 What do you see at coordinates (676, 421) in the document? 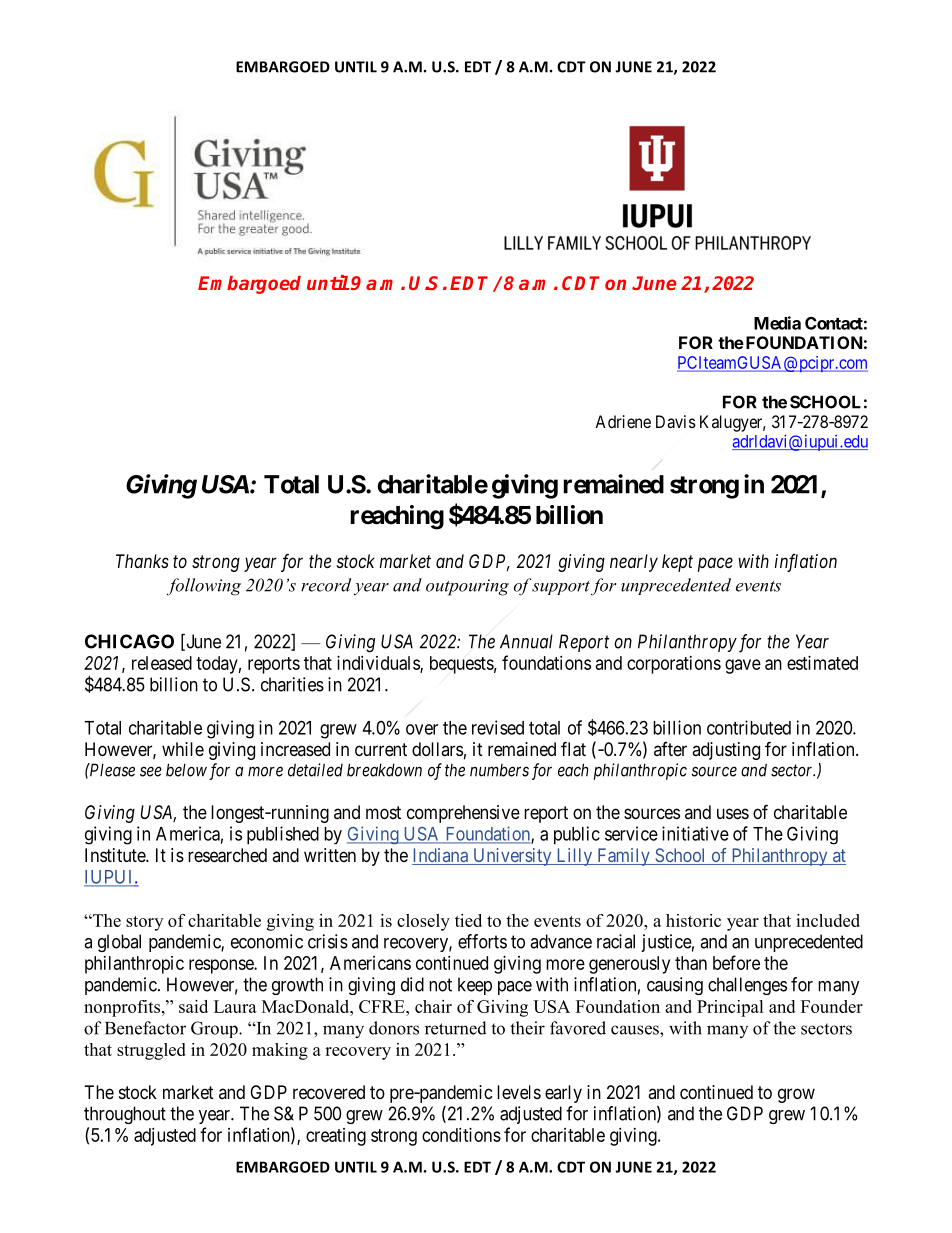
I see `Davis` at bounding box center [676, 421].
